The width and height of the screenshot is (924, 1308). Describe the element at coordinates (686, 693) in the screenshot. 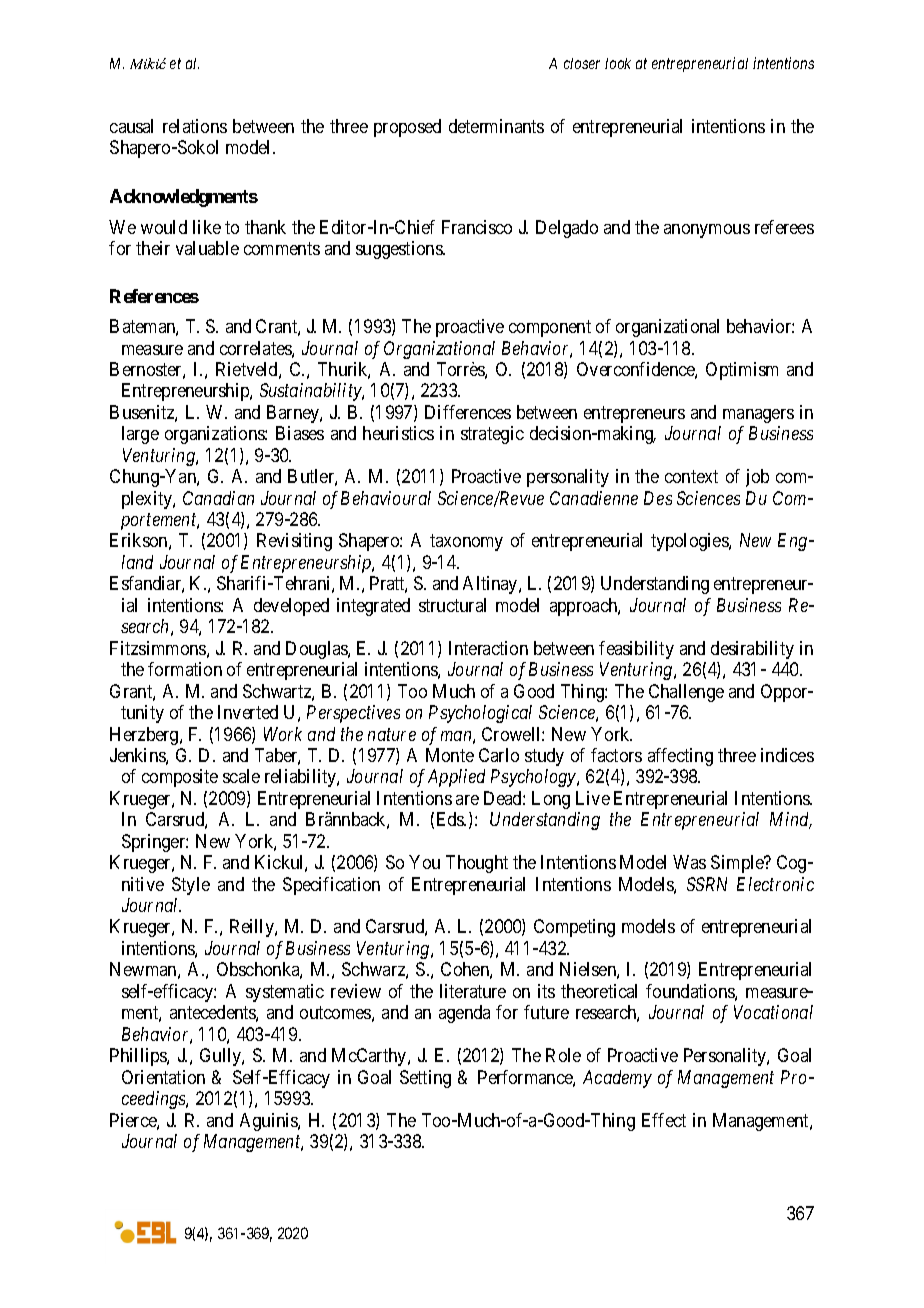

I see `Challenge` at that location.
